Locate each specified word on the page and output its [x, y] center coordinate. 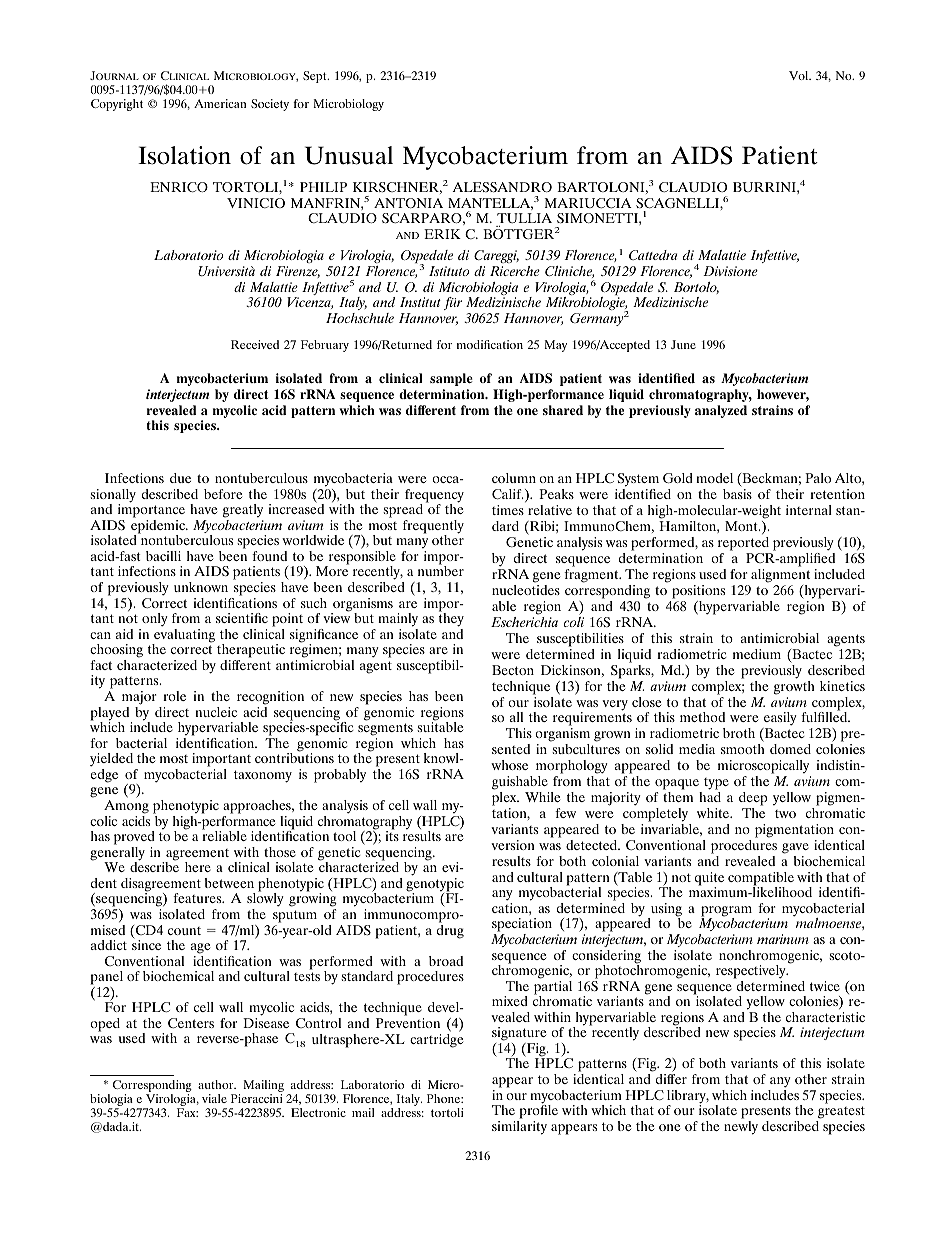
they [451, 619]
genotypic [435, 886]
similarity [519, 1128]
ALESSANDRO [502, 187]
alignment [780, 576]
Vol [800, 75]
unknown [201, 587]
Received [255, 344]
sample [451, 379]
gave [795, 848]
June [683, 344]
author [217, 1084]
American [220, 103]
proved [134, 838]
